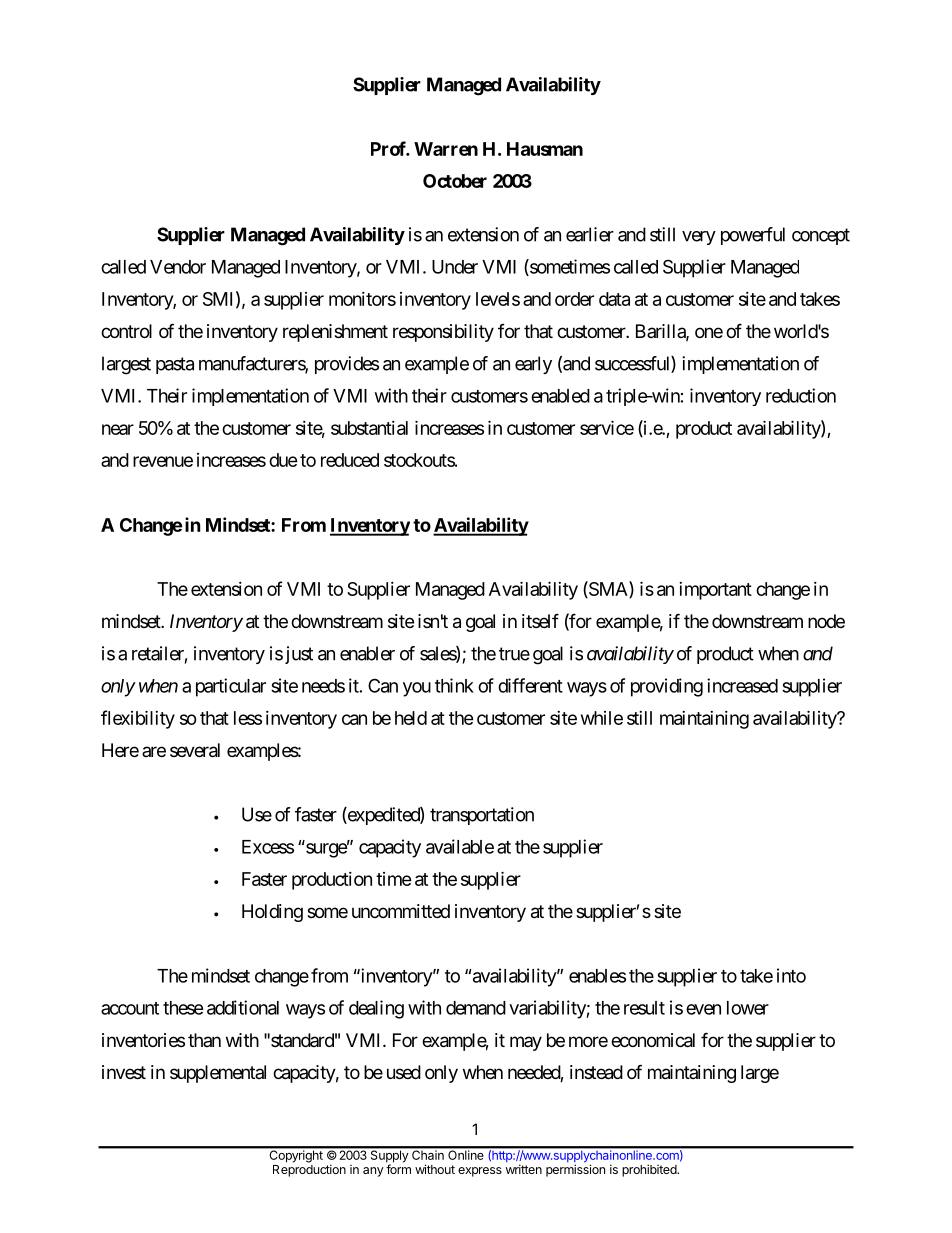 The height and width of the page is (1233, 952). What do you see at coordinates (231, 687) in the page?
I see `particular` at bounding box center [231, 687].
